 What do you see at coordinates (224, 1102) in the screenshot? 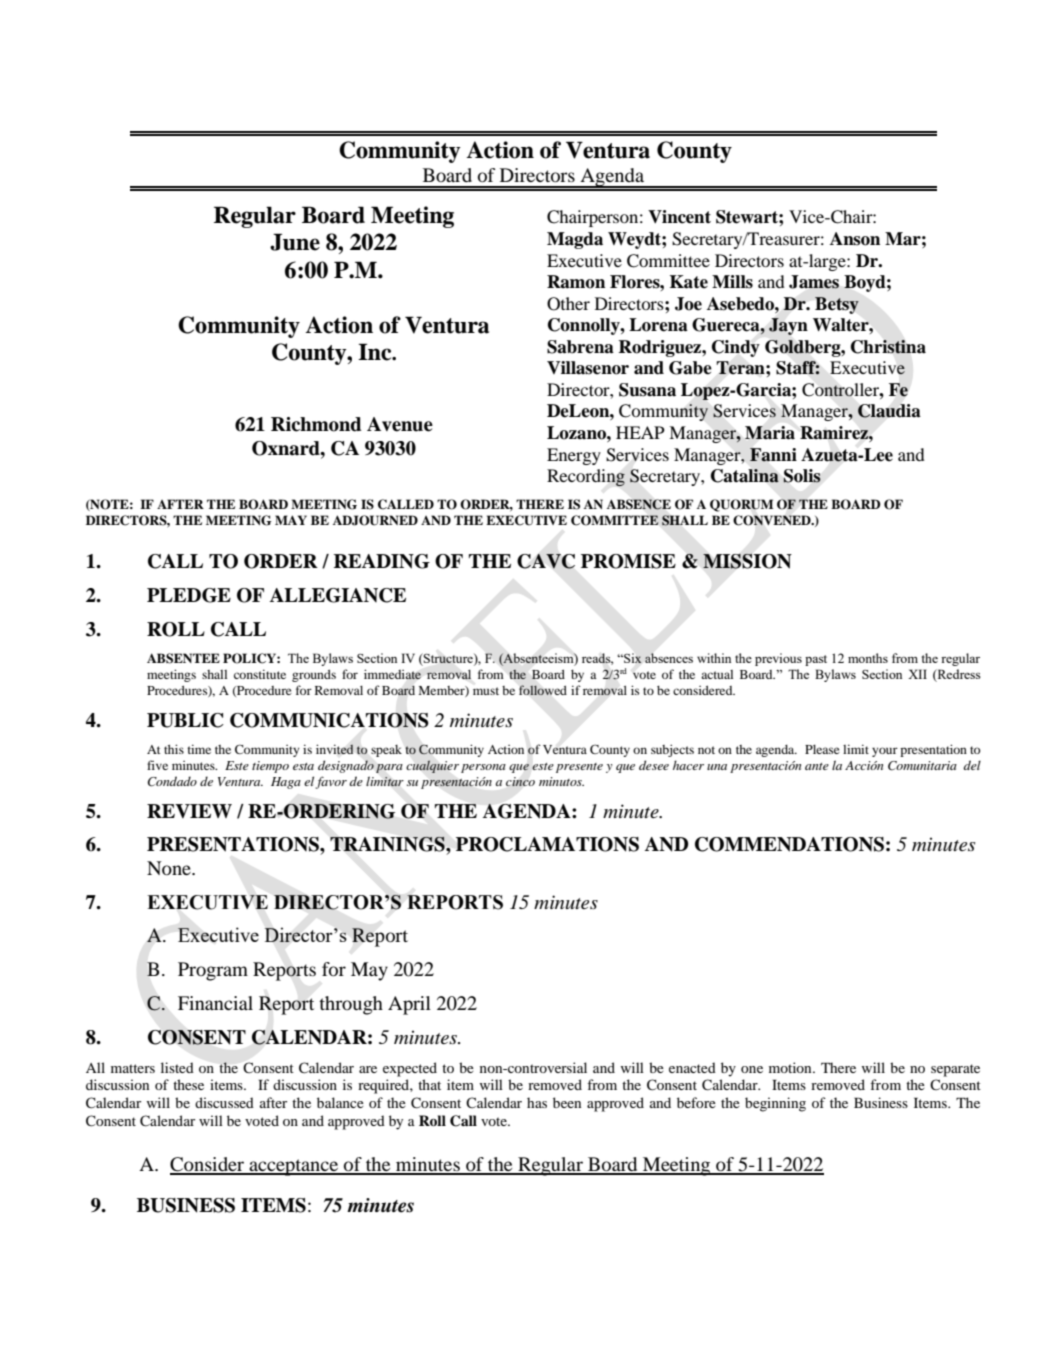
I see `discussed` at bounding box center [224, 1102].
